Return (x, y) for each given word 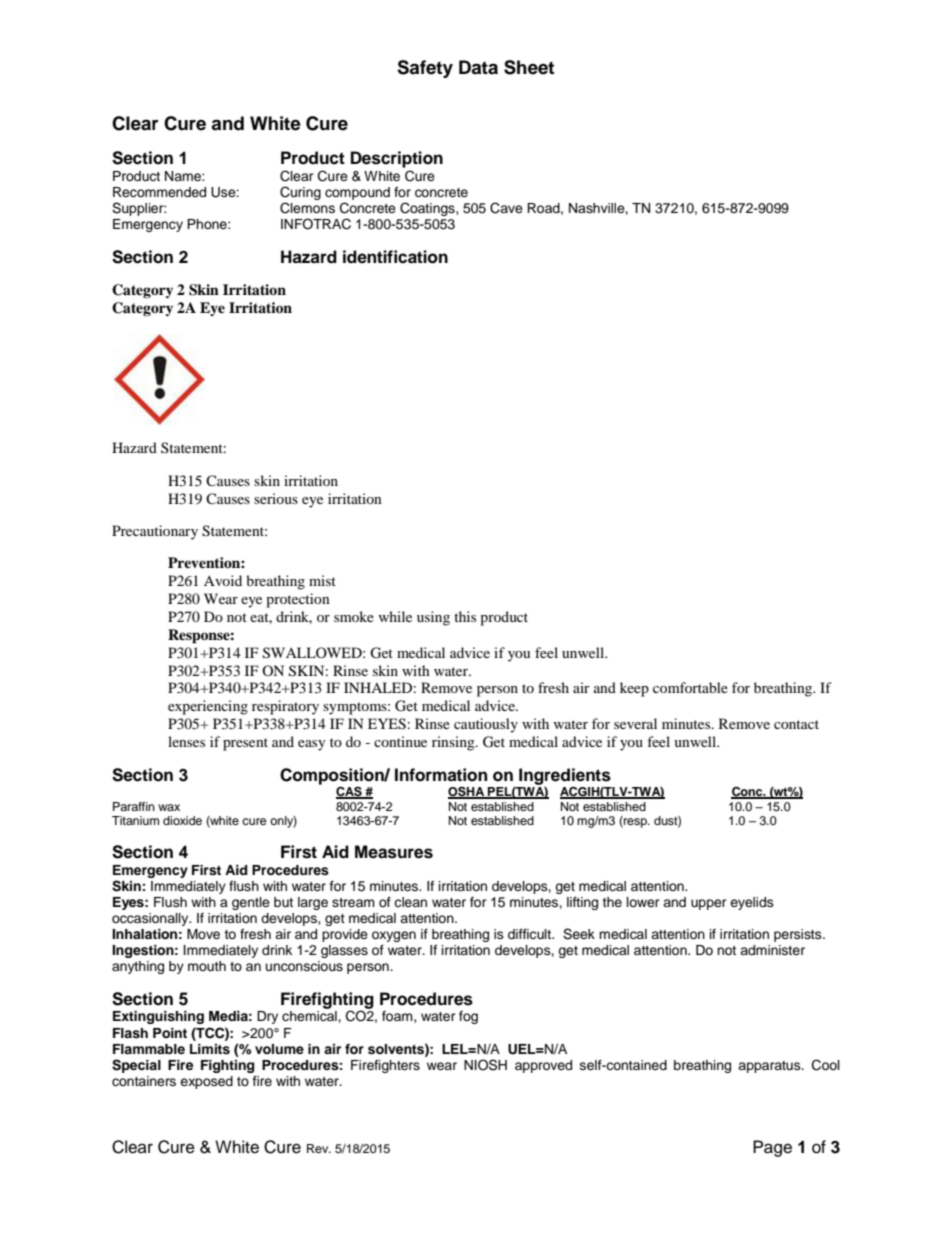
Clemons (307, 208)
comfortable (690, 687)
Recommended (159, 192)
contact (796, 724)
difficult (531, 934)
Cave (506, 208)
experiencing (208, 707)
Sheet (529, 67)
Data (478, 67)
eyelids (752, 903)
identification (395, 257)
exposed (206, 1082)
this (465, 616)
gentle (251, 903)
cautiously (486, 725)
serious (276, 498)
